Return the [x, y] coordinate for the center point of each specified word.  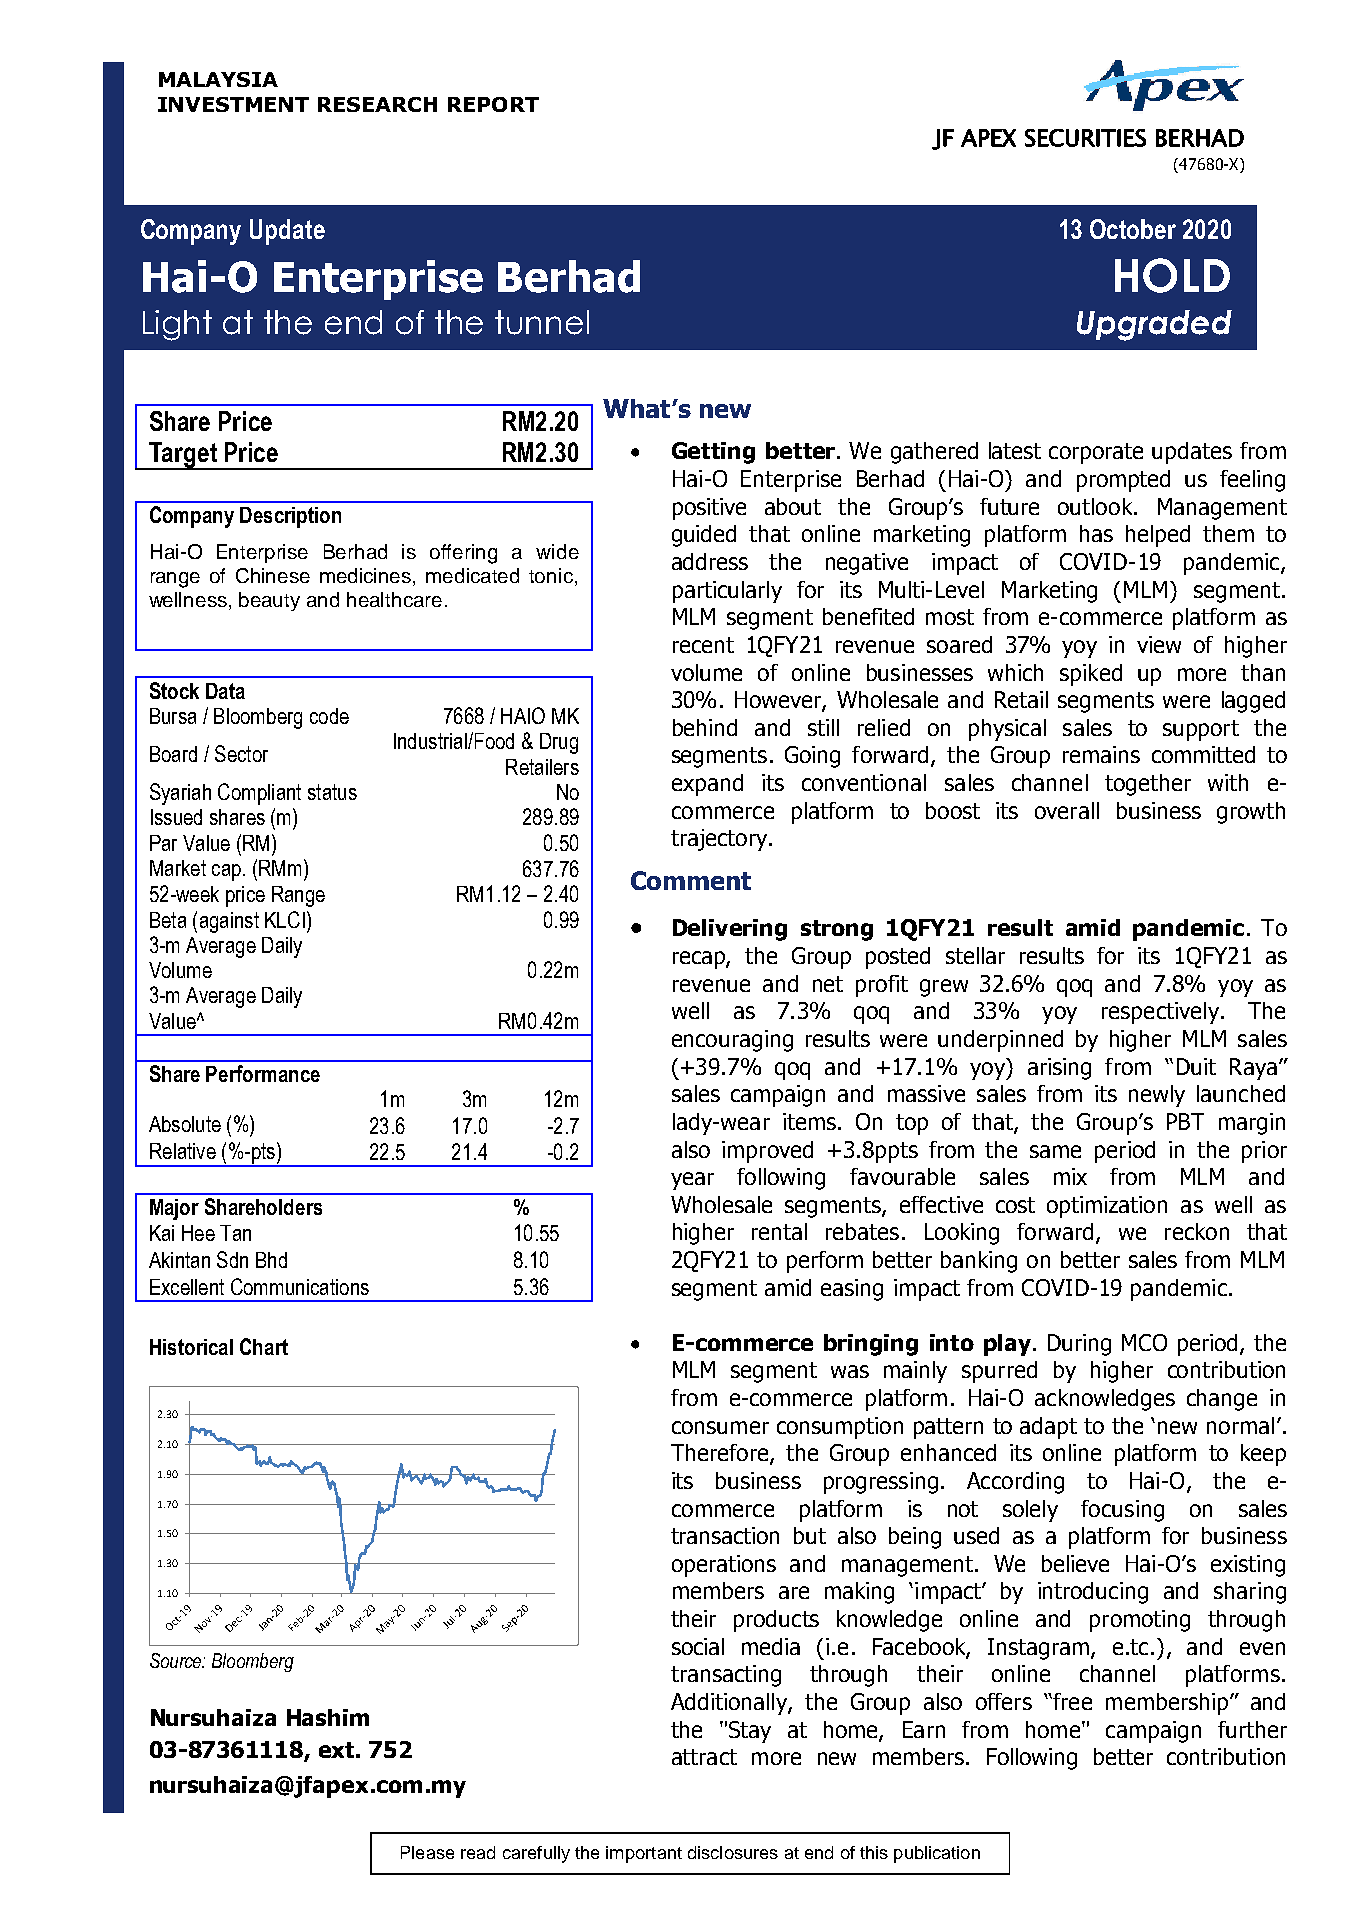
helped [1158, 536]
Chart [264, 1346]
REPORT [493, 104]
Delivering [730, 930]
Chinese [273, 575]
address [710, 561]
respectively [1160, 1013]
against [229, 922]
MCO [1144, 1342]
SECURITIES [1085, 138]
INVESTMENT [233, 104]
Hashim [328, 1717]
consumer [720, 1427]
